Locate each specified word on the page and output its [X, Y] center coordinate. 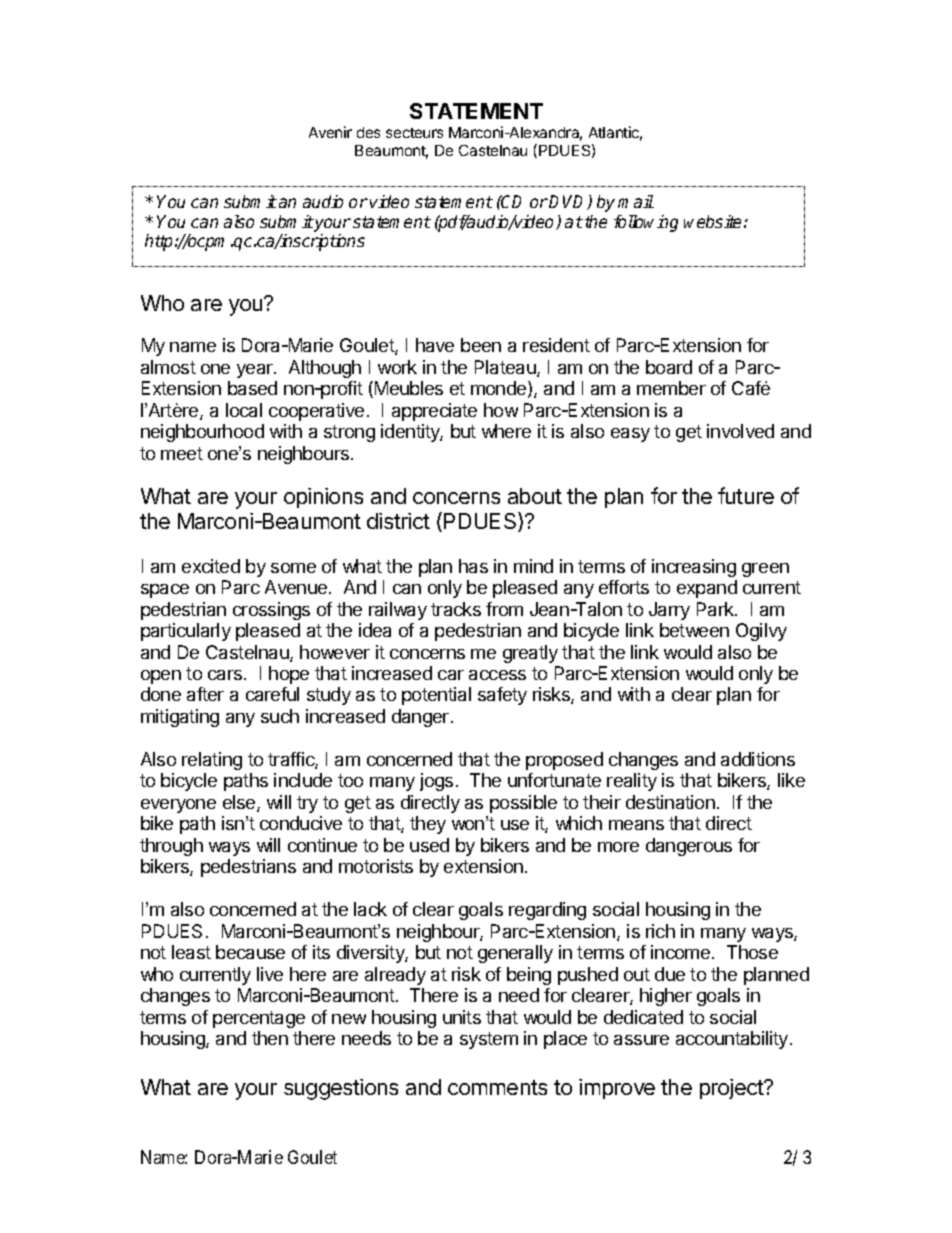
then [270, 1038]
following [646, 223]
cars [226, 675]
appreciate [434, 412]
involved [740, 431]
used [429, 845]
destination [670, 802]
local [244, 410]
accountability [732, 1040]
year [256, 371]
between [694, 630]
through [171, 847]
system [489, 1040]
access [497, 675]
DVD [569, 202]
